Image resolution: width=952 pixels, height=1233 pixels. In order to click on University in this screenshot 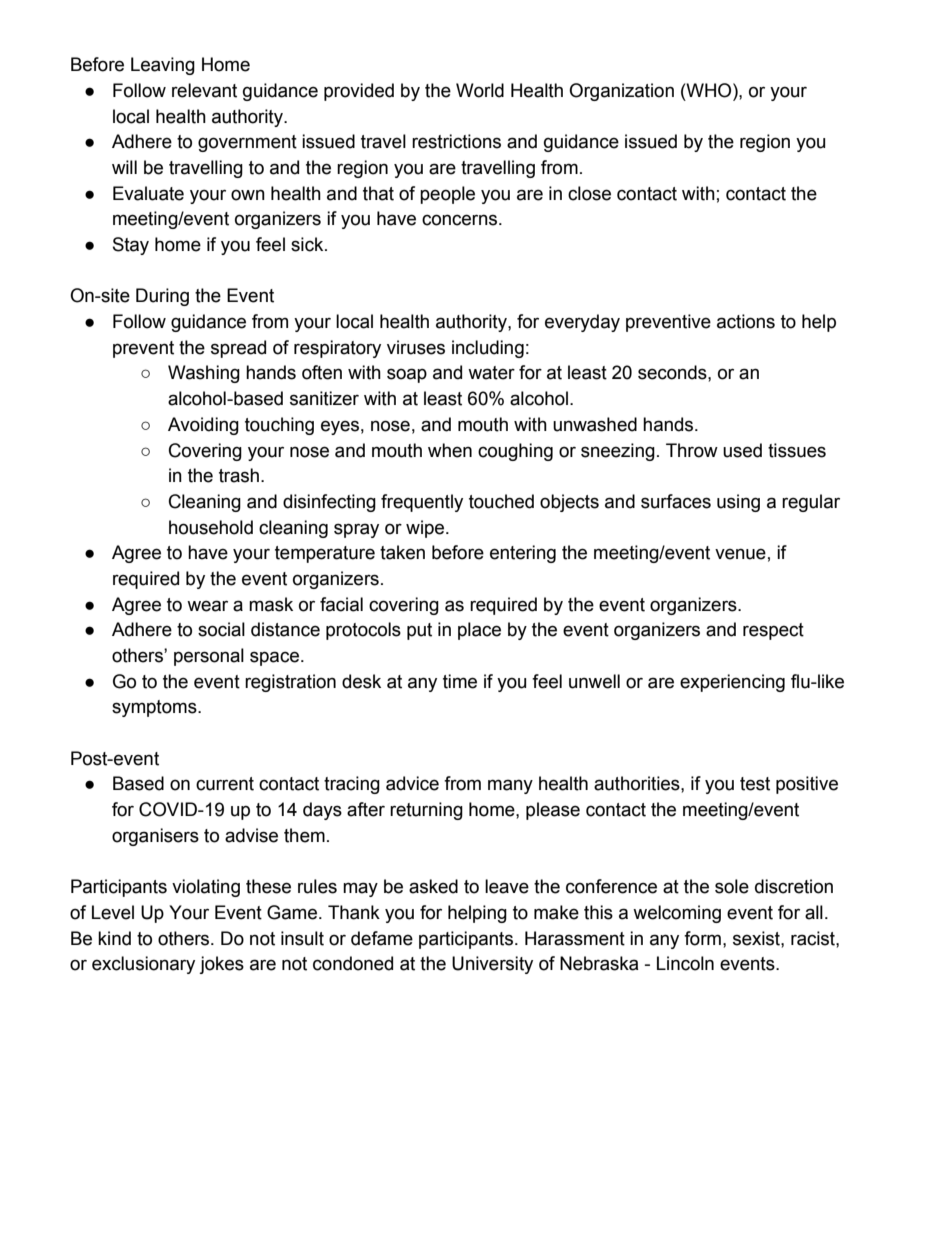, I will do `click(492, 965)`.
